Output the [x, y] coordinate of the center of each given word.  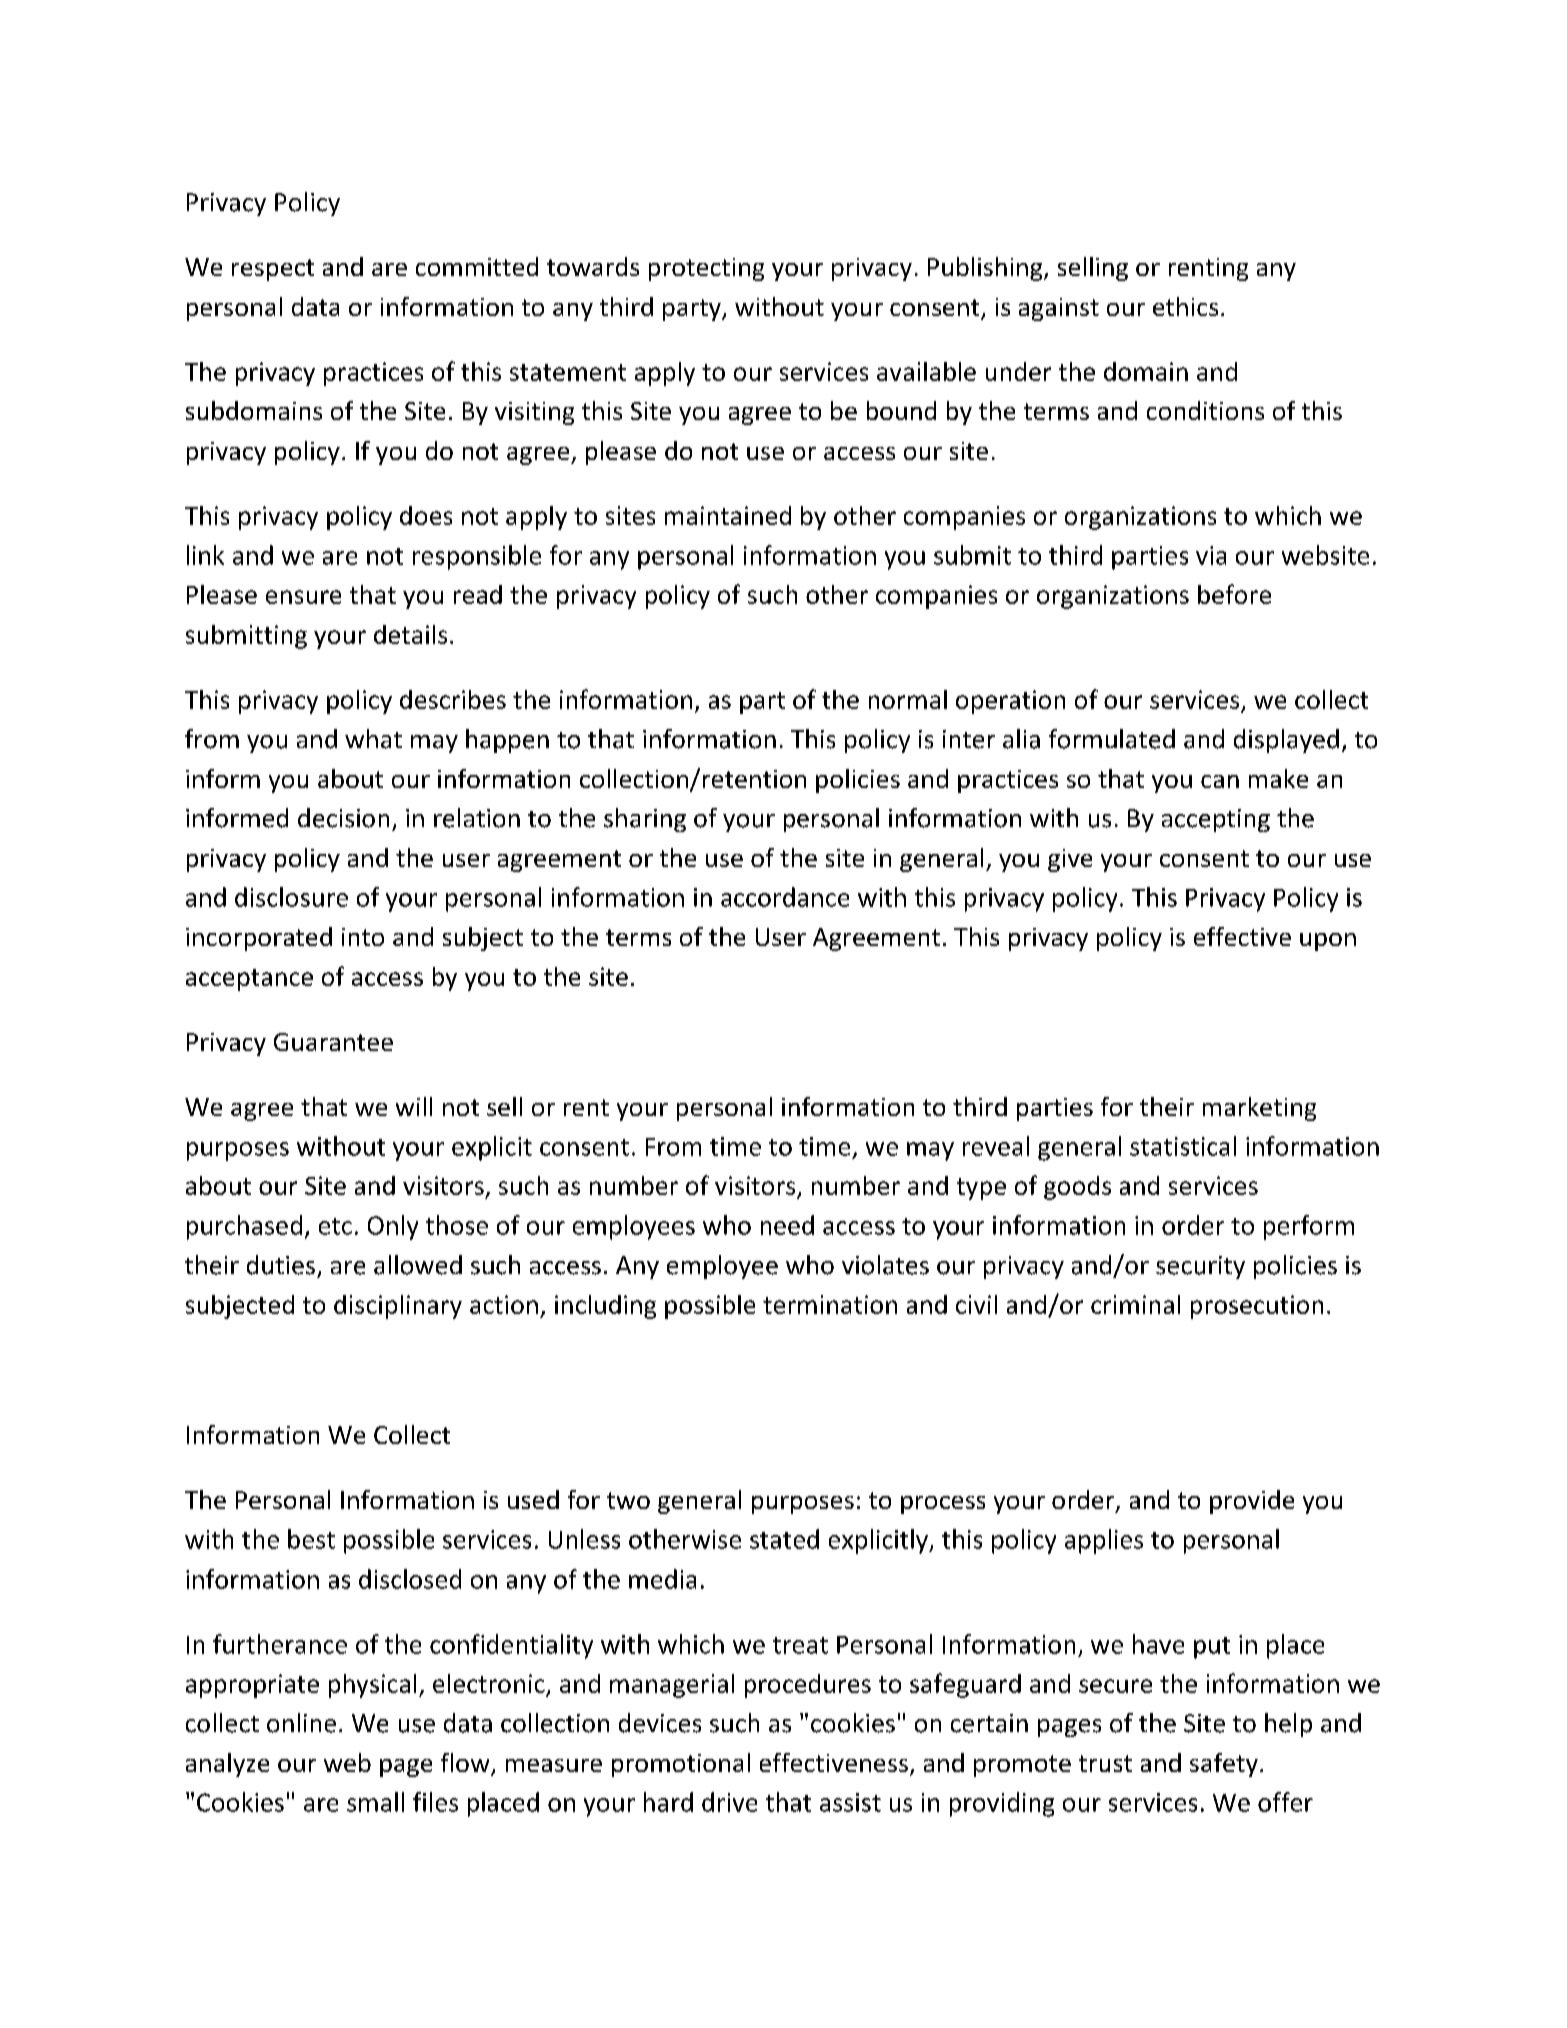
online [301, 1723]
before [1234, 594]
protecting [706, 269]
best [311, 1539]
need [787, 1225]
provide [1252, 1502]
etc [335, 1226]
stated [784, 1539]
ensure [303, 597]
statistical [1183, 1146]
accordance [785, 897]
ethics [1185, 306]
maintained [728, 515]
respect [273, 270]
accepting [1216, 820]
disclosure [291, 897]
